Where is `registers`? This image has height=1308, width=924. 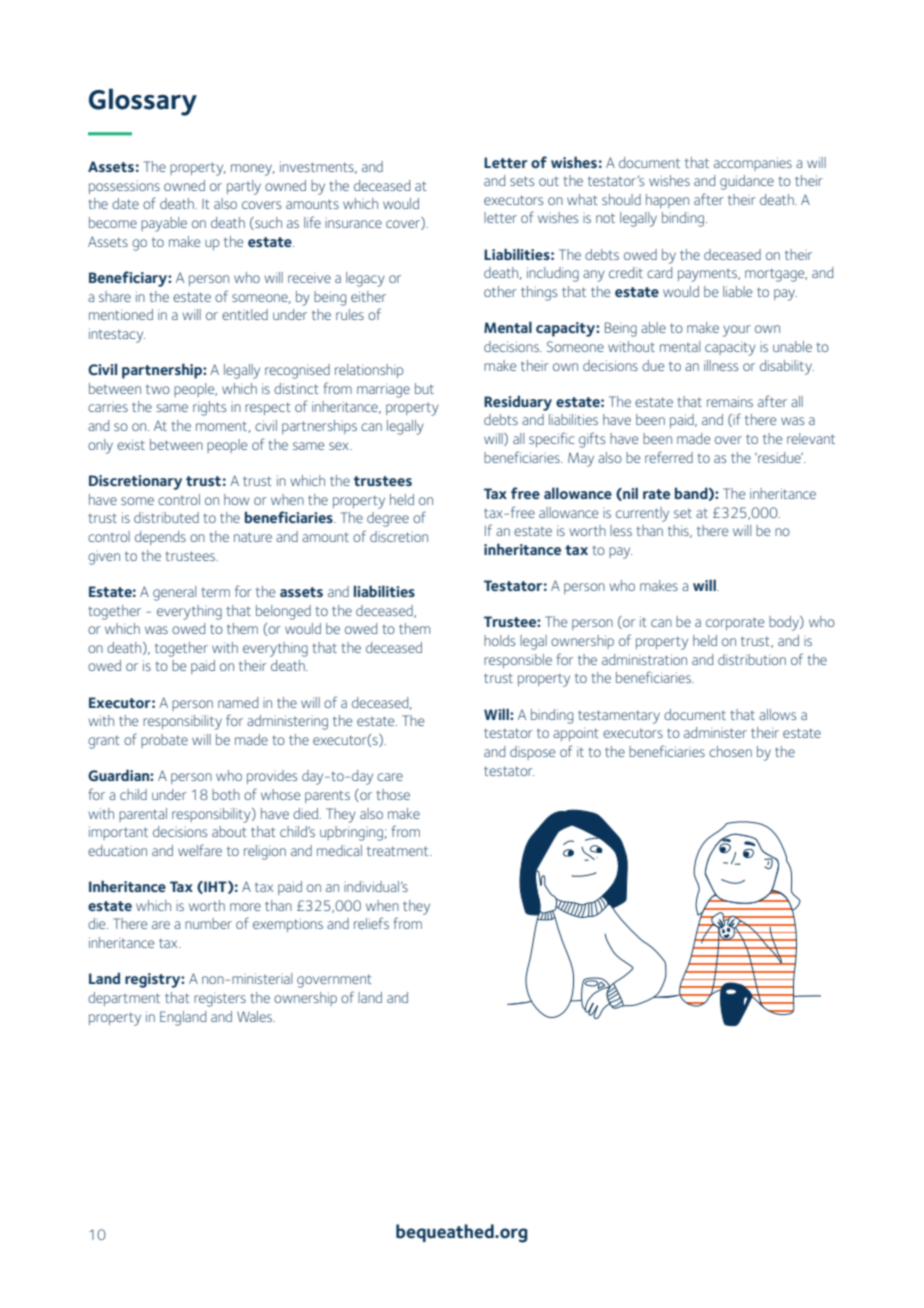 registers is located at coordinates (220, 999).
